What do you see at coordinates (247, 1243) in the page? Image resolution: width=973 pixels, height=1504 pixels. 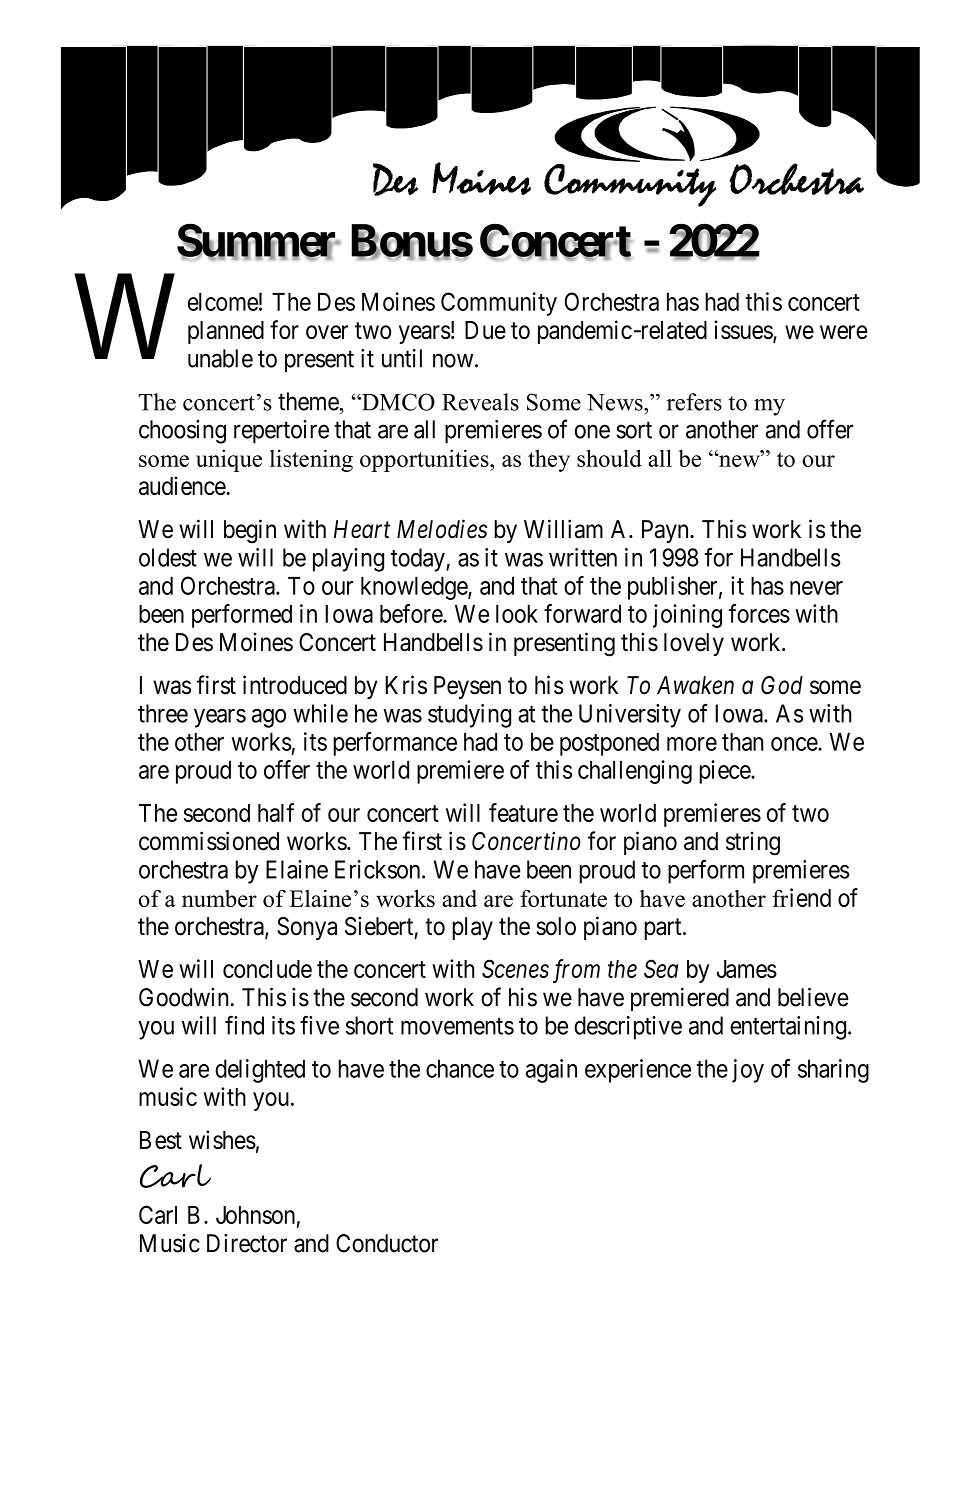 I see `Director` at bounding box center [247, 1243].
